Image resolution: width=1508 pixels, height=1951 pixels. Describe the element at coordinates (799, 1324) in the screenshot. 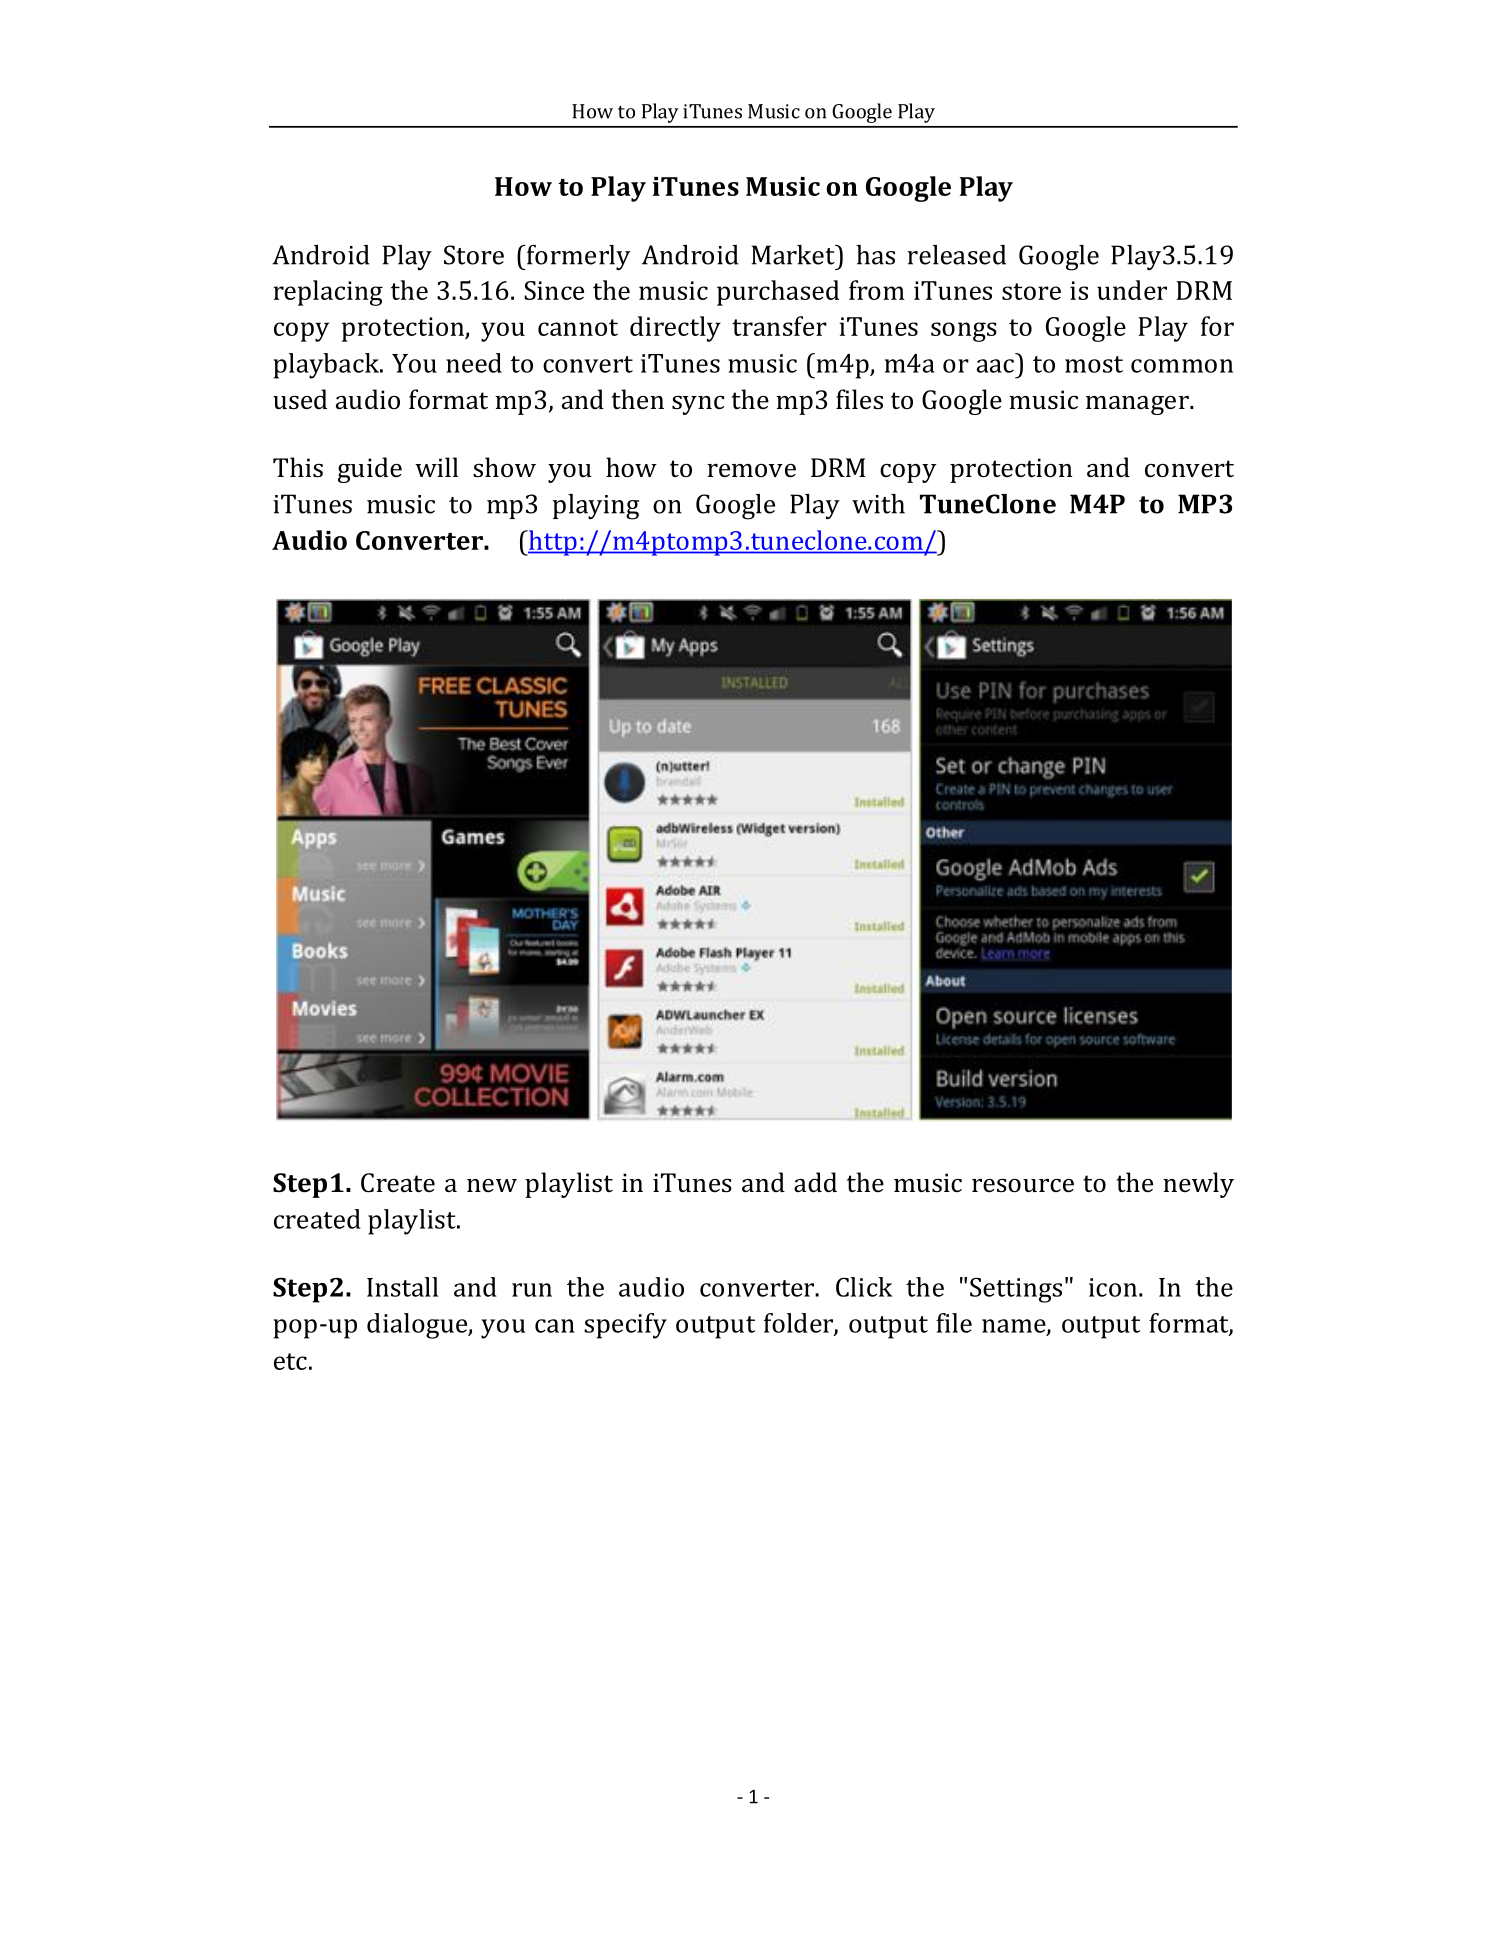

I see `folder` at that location.
